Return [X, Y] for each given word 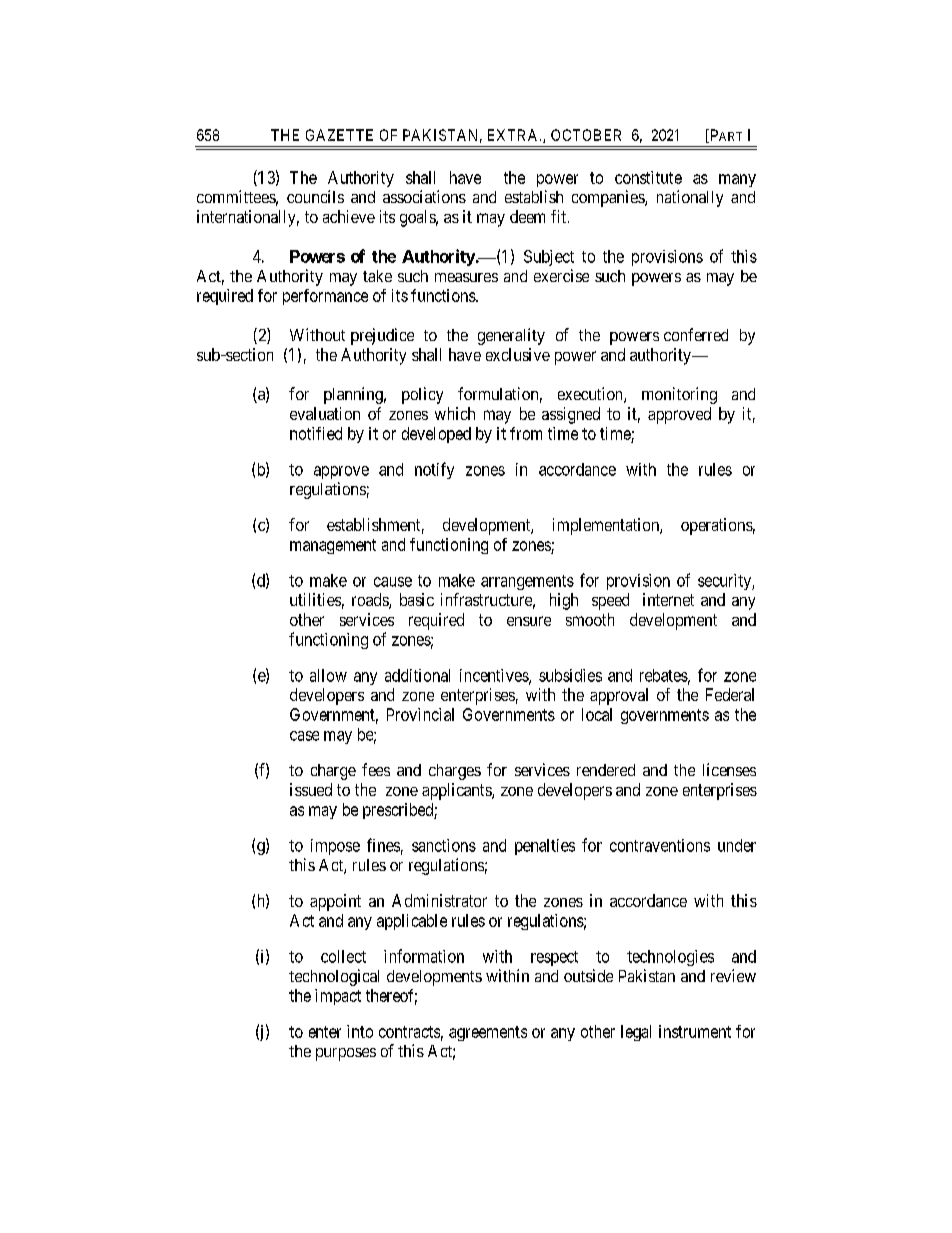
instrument [695, 1031]
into [360, 1031]
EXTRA [514, 135]
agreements [488, 1033]
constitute [648, 177]
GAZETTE [339, 135]
